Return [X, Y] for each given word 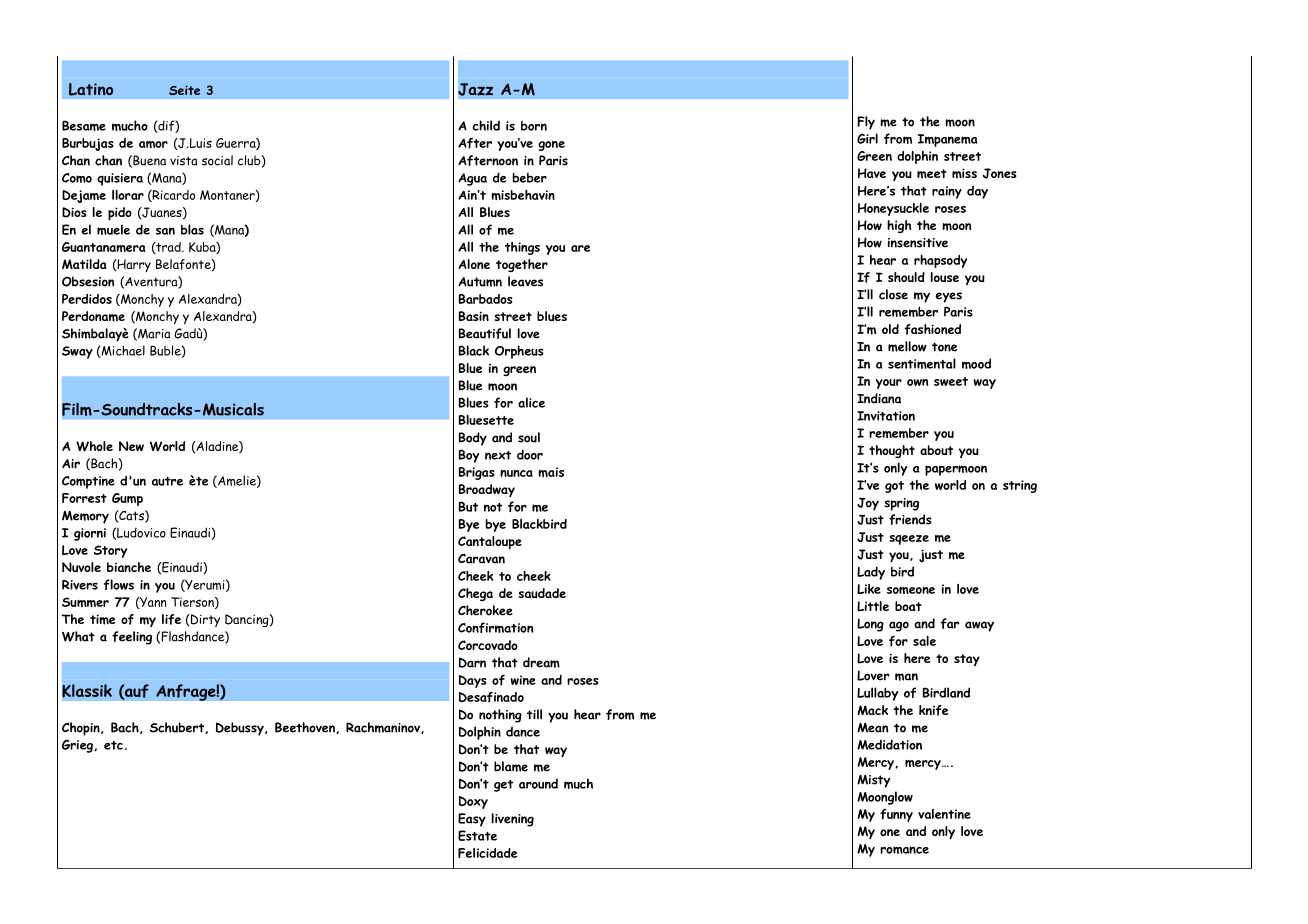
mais [551, 472]
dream [541, 662]
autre [167, 481]
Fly [866, 123]
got [894, 487]
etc [113, 745]
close [893, 294]
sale [924, 641]
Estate [477, 835]
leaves [525, 281]
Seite [184, 90]
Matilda [84, 264]
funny [896, 815]
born [534, 126]
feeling [132, 638]
